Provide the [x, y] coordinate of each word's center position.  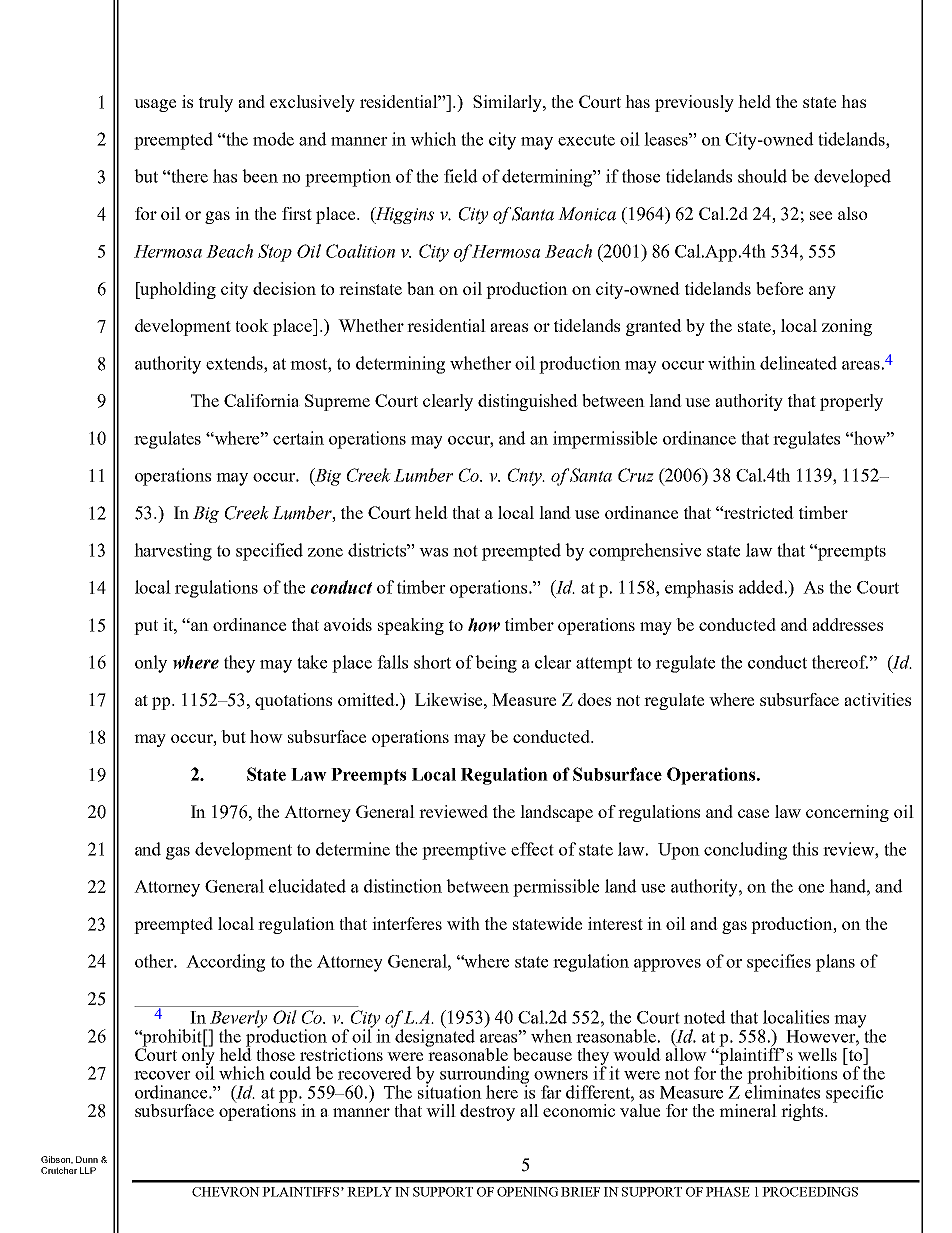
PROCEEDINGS [810, 1192]
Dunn [87, 1159]
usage [155, 105]
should [762, 176]
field [461, 176]
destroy [487, 1112]
